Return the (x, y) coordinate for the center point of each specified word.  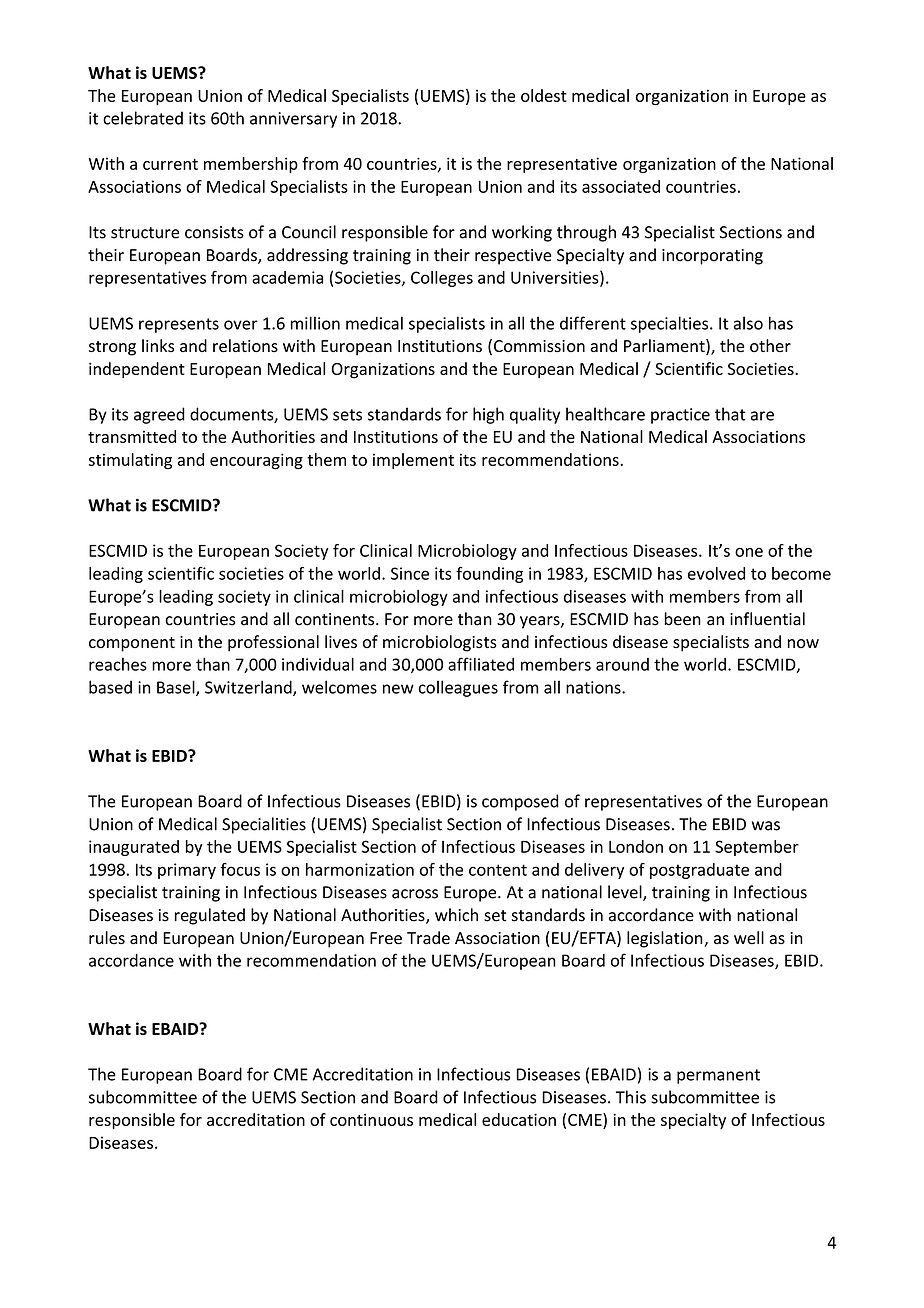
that (730, 414)
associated (621, 186)
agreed (159, 415)
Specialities (264, 825)
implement (413, 461)
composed (520, 802)
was (766, 826)
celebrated (143, 118)
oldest (544, 95)
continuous (371, 1119)
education (519, 1119)
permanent (718, 1076)
